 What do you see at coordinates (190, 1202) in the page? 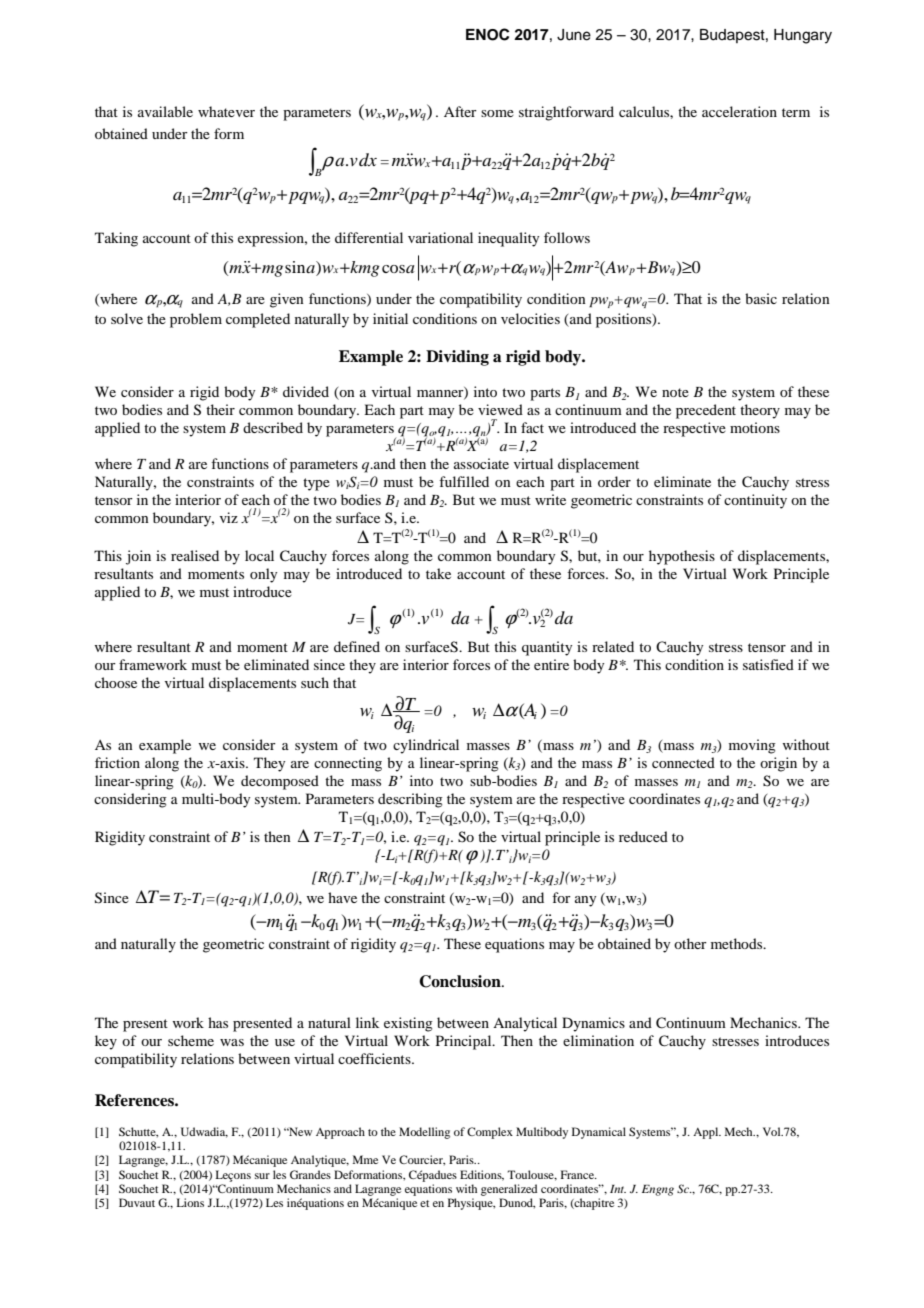
I see `Lions` at bounding box center [190, 1202].
